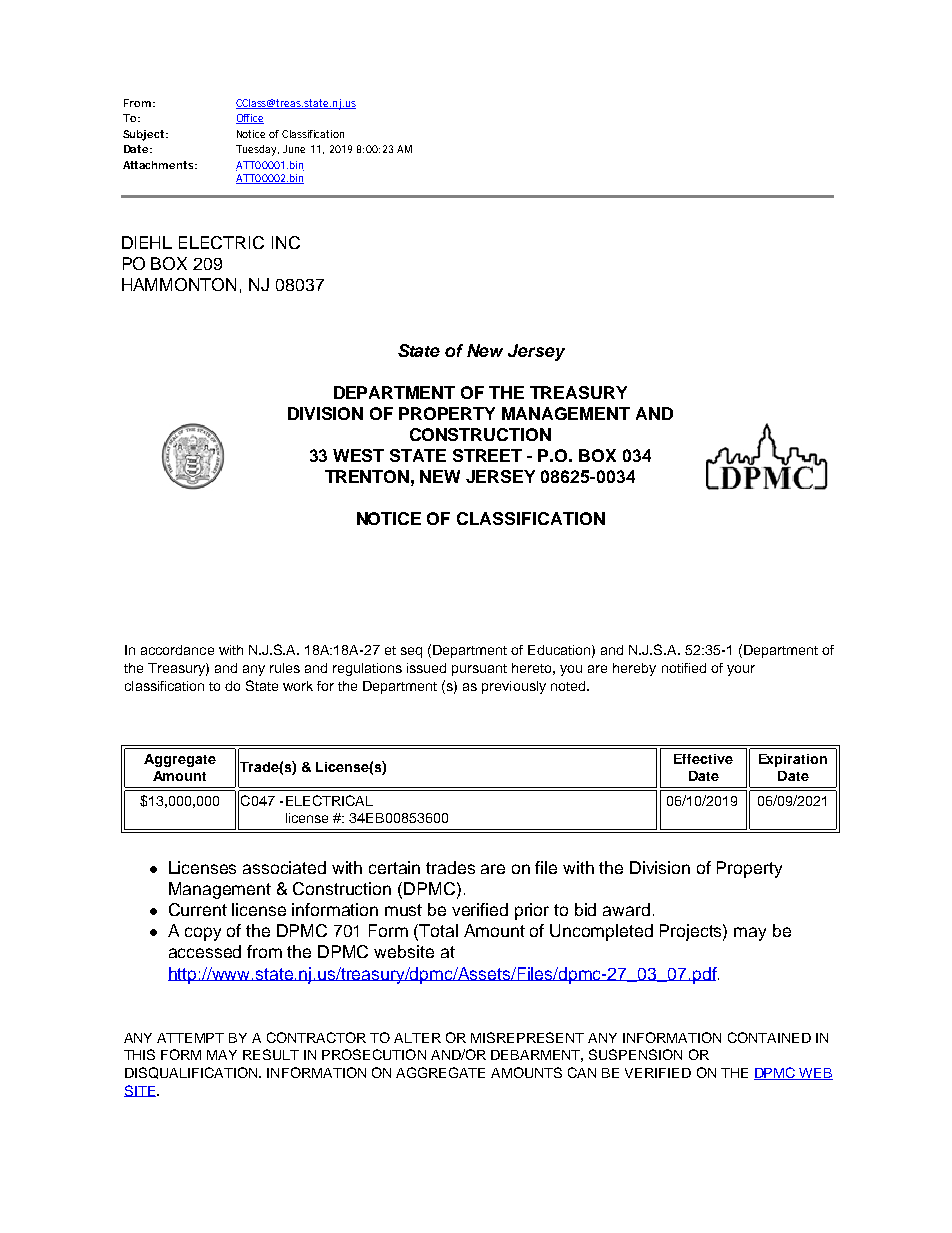 Image resolution: width=952 pixels, height=1233 pixels. Describe the element at coordinates (411, 652) in the page. I see `seq` at that location.
